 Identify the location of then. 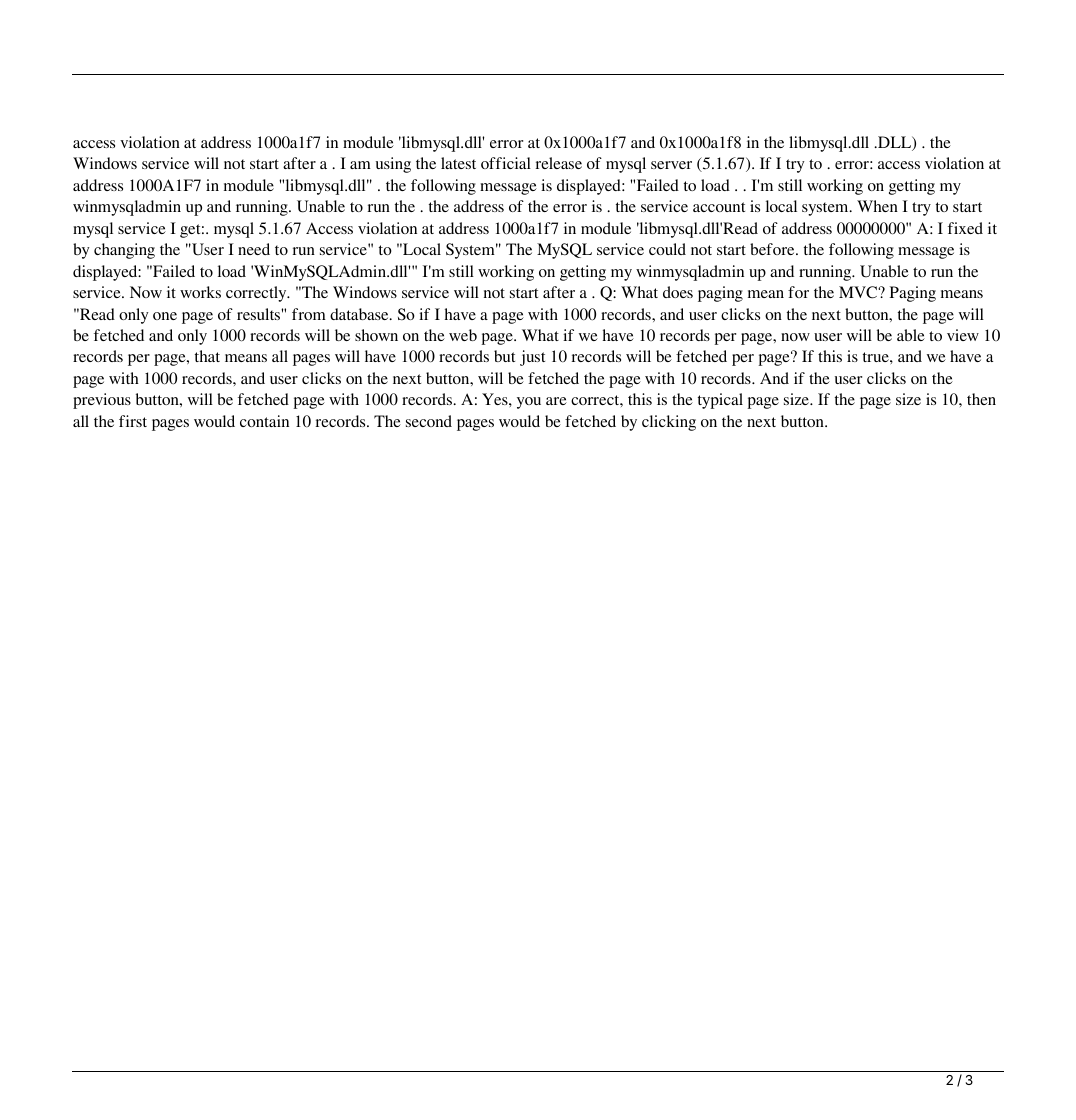
(981, 399).
